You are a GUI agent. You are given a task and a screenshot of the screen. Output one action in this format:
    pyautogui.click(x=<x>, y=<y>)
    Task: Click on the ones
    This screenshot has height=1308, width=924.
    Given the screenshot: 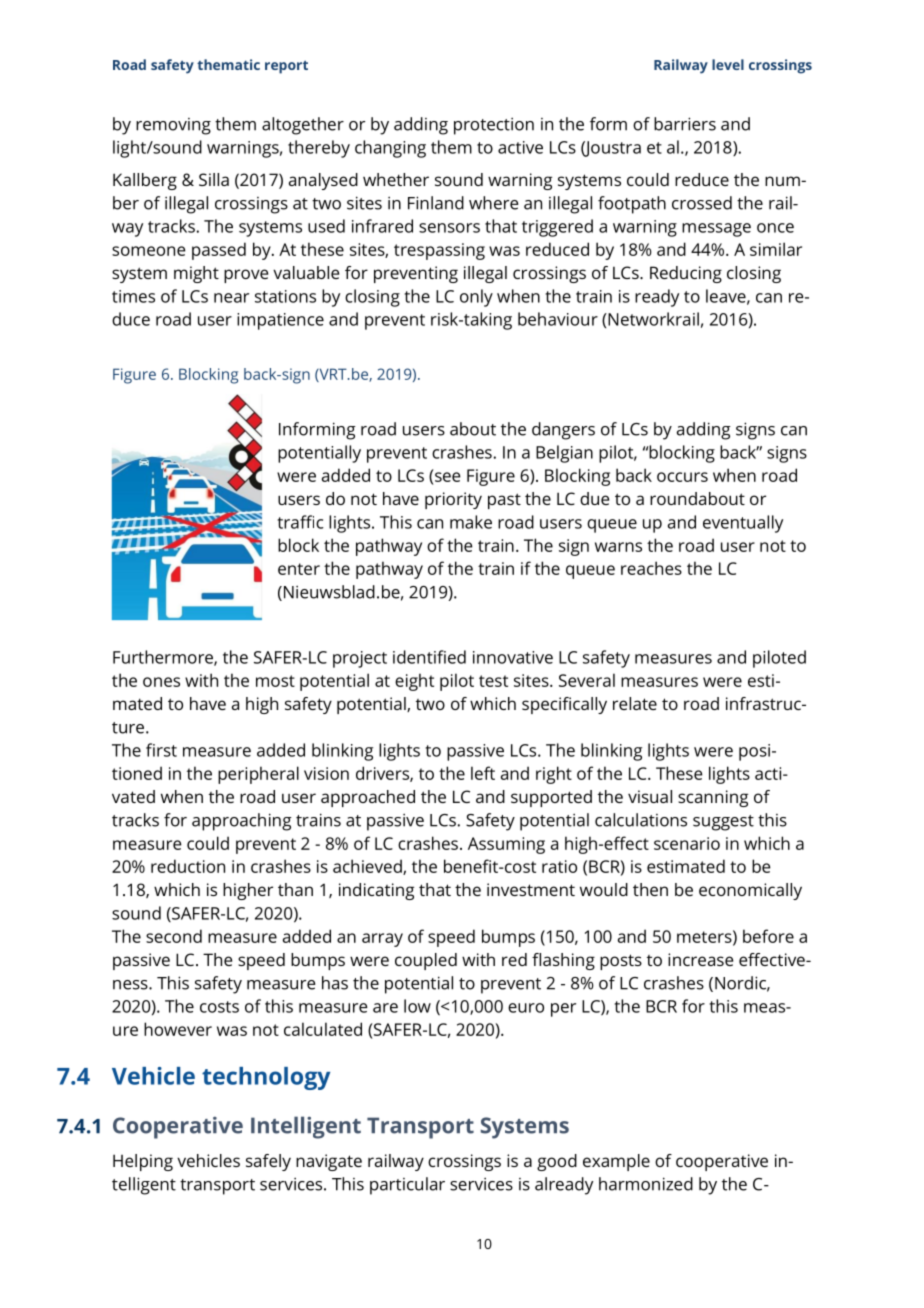 What is the action you would take?
    pyautogui.click(x=161, y=682)
